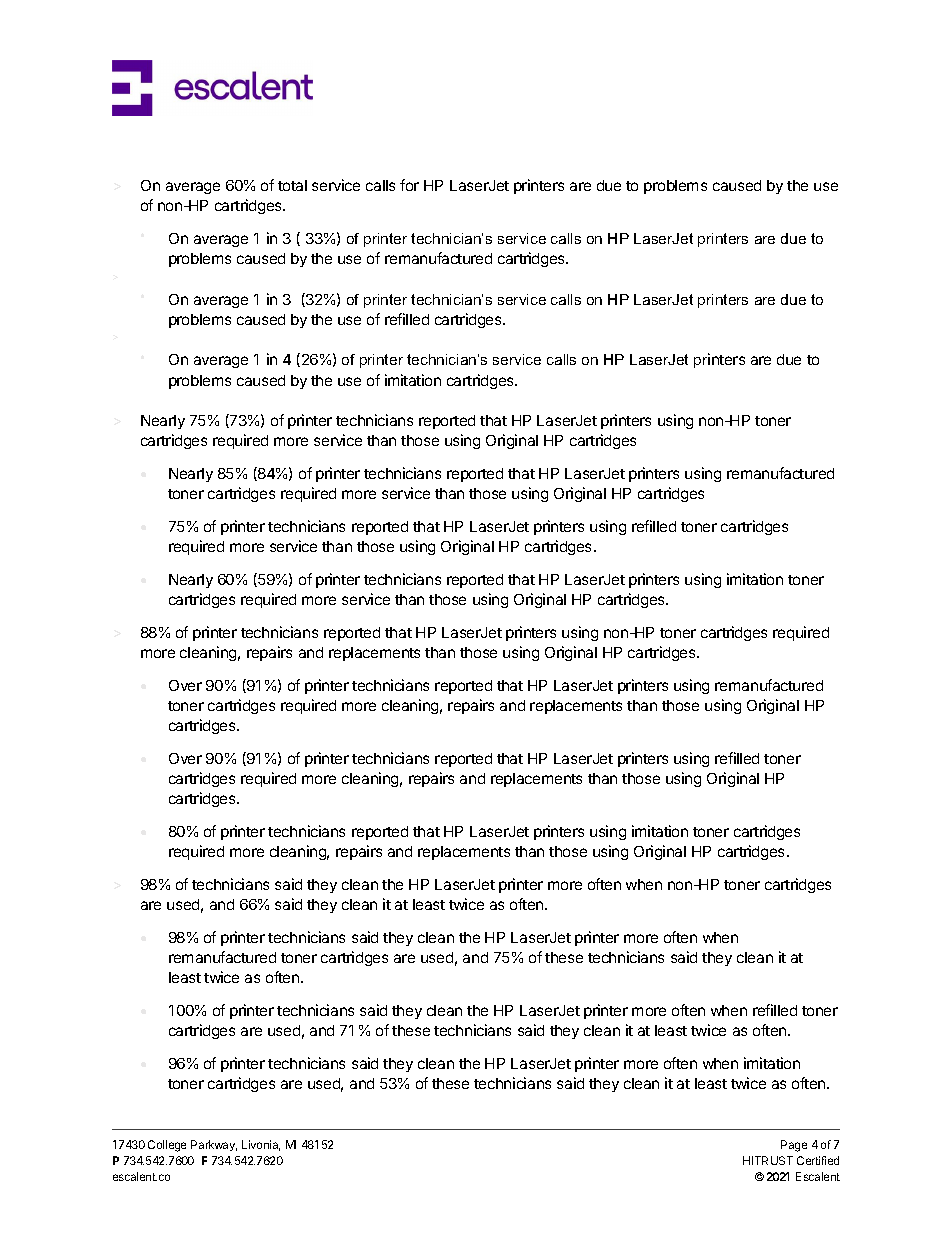 This document has width=952, height=1233. What do you see at coordinates (292, 185) in the document?
I see `total` at bounding box center [292, 185].
